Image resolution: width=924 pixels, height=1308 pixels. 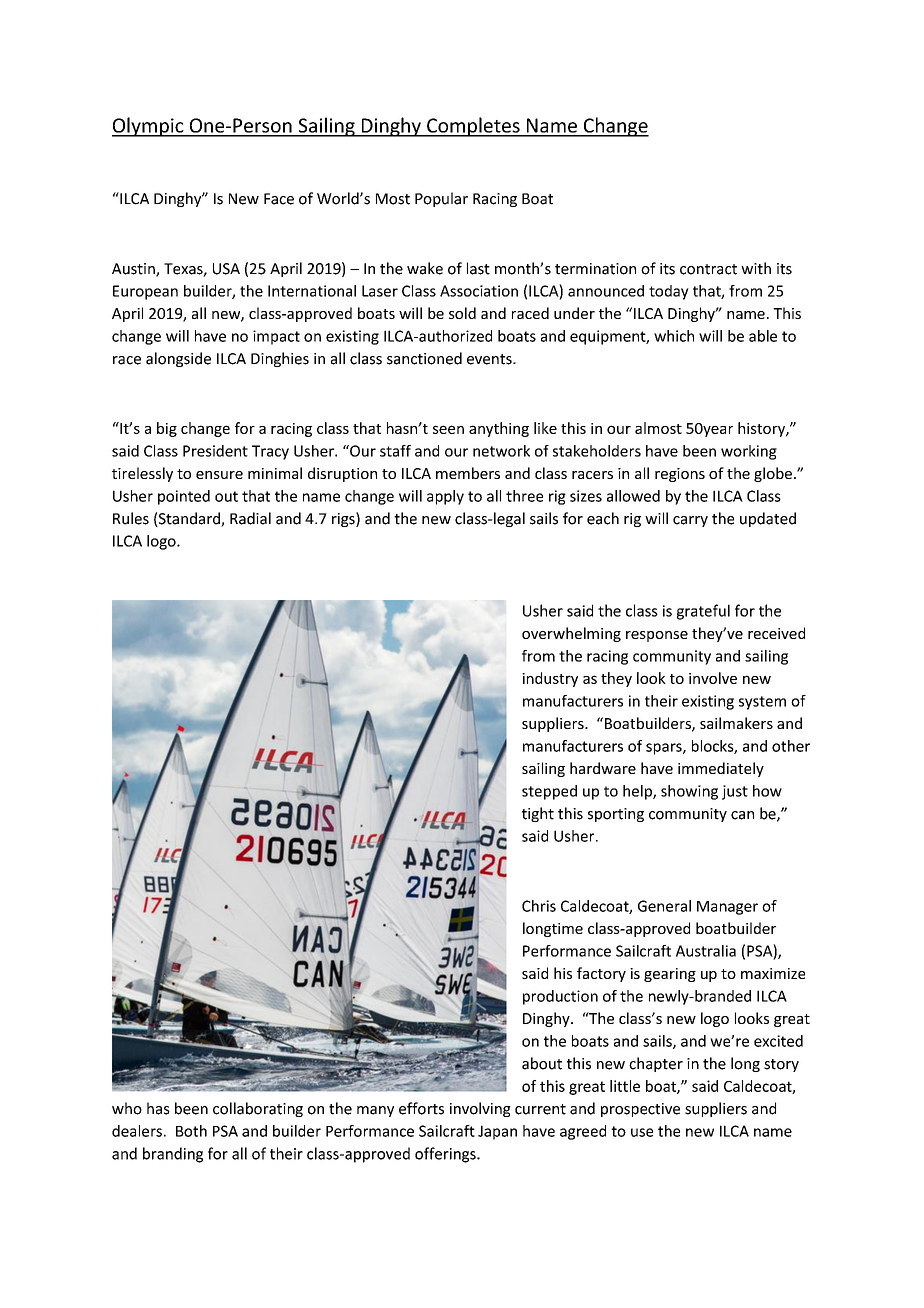 What do you see at coordinates (258, 1109) in the screenshot?
I see `collaborating` at bounding box center [258, 1109].
